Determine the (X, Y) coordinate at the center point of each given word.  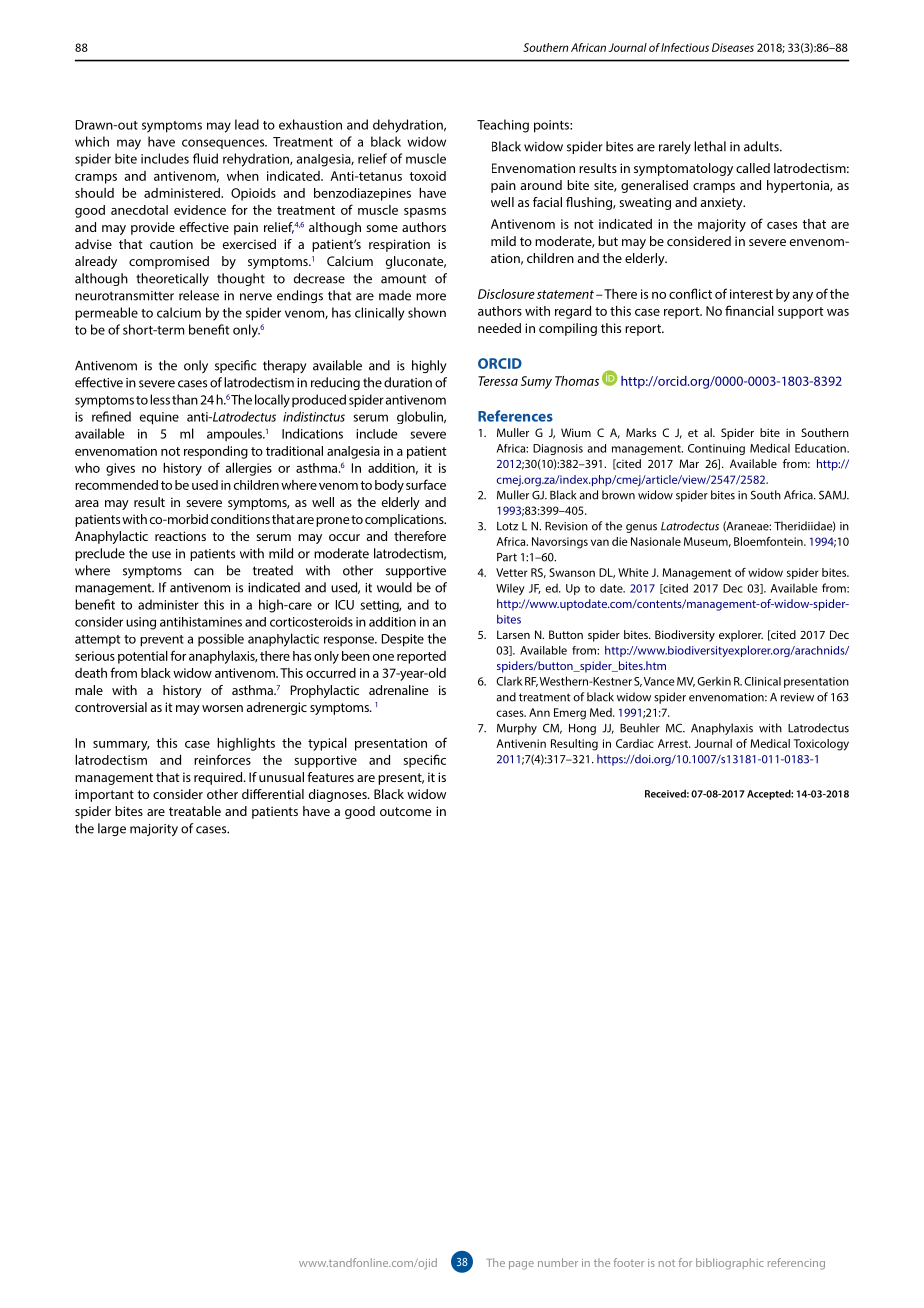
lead (247, 124)
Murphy (517, 729)
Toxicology (821, 745)
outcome (406, 811)
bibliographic (730, 1264)
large (112, 829)
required (219, 778)
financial (749, 310)
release (199, 295)
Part (507, 557)
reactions (180, 536)
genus (641, 528)
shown (427, 312)
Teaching (503, 126)
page (521, 1265)
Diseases (733, 47)
